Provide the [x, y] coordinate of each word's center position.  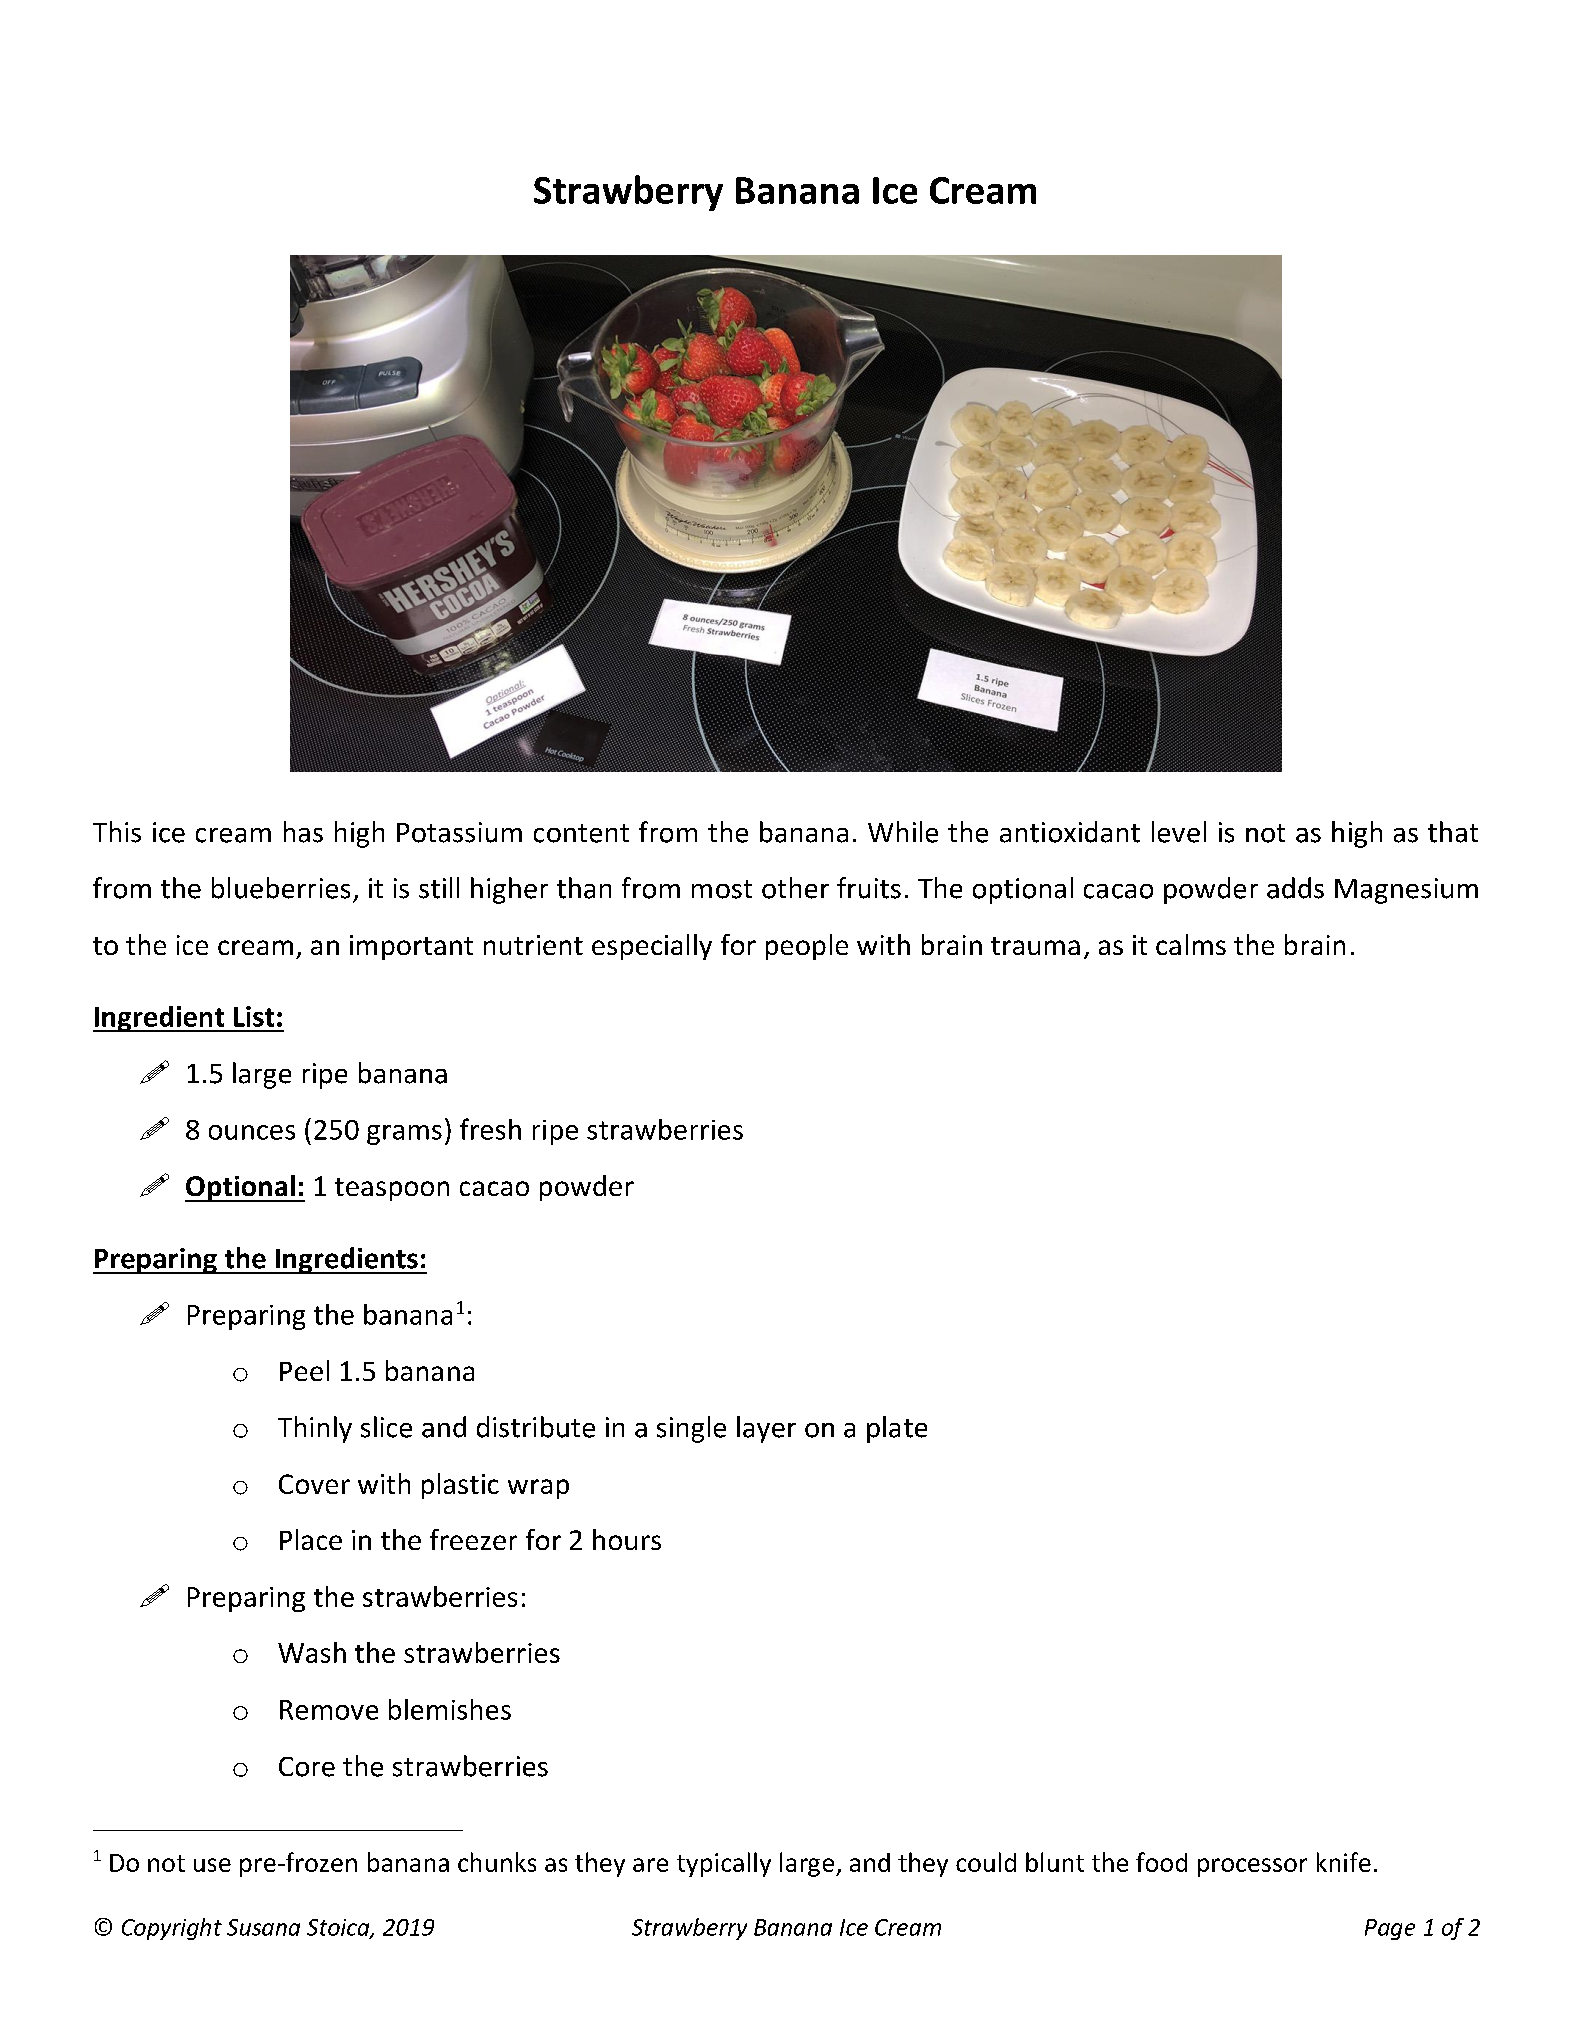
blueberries [281, 888]
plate [897, 1429]
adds [1295, 888]
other [795, 888]
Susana [263, 1927]
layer [766, 1429]
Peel [304, 1370]
